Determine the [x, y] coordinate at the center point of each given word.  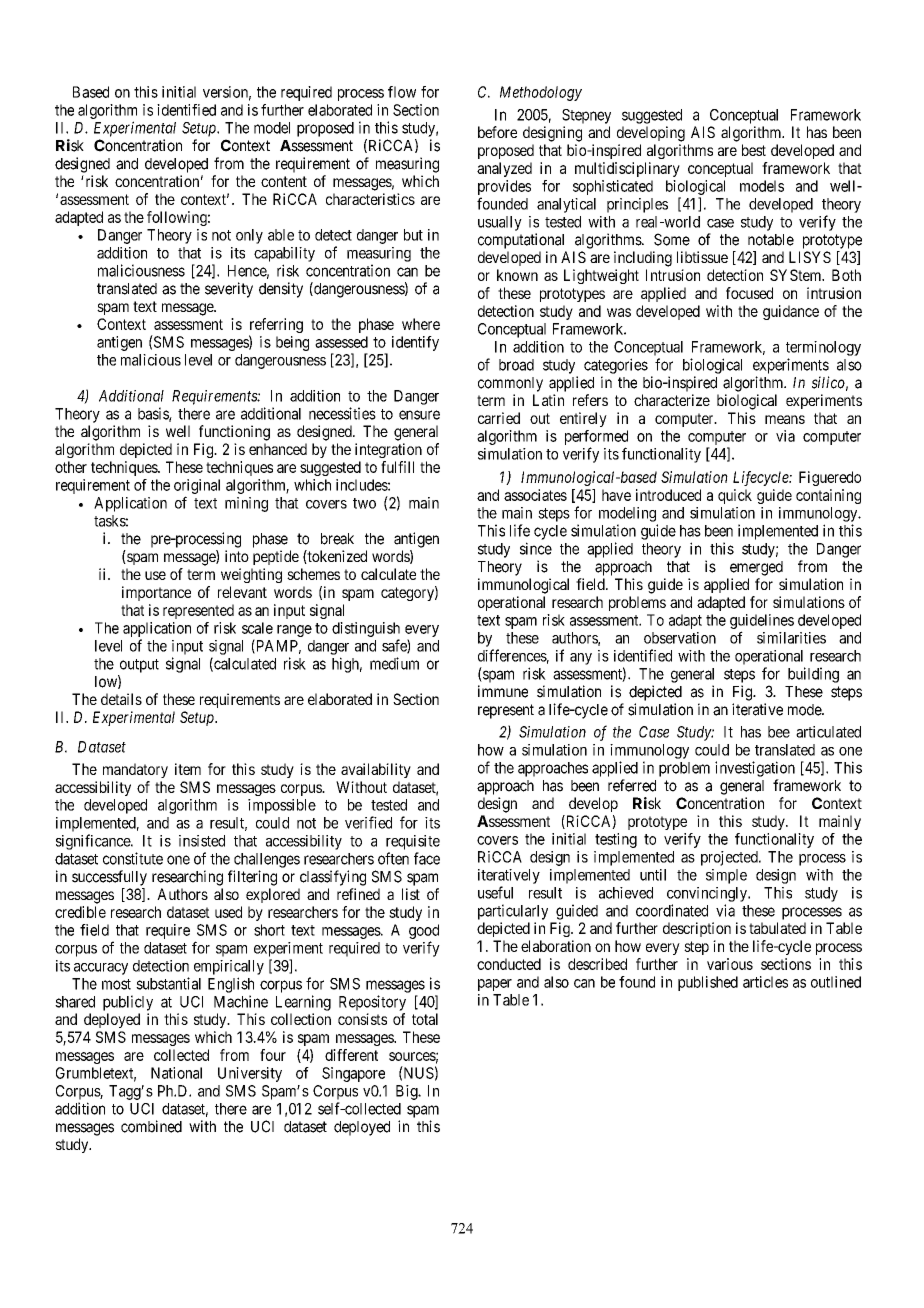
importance [156, 593]
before [497, 132]
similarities [791, 638]
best [754, 150]
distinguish [366, 629]
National [176, 1073]
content [284, 181]
